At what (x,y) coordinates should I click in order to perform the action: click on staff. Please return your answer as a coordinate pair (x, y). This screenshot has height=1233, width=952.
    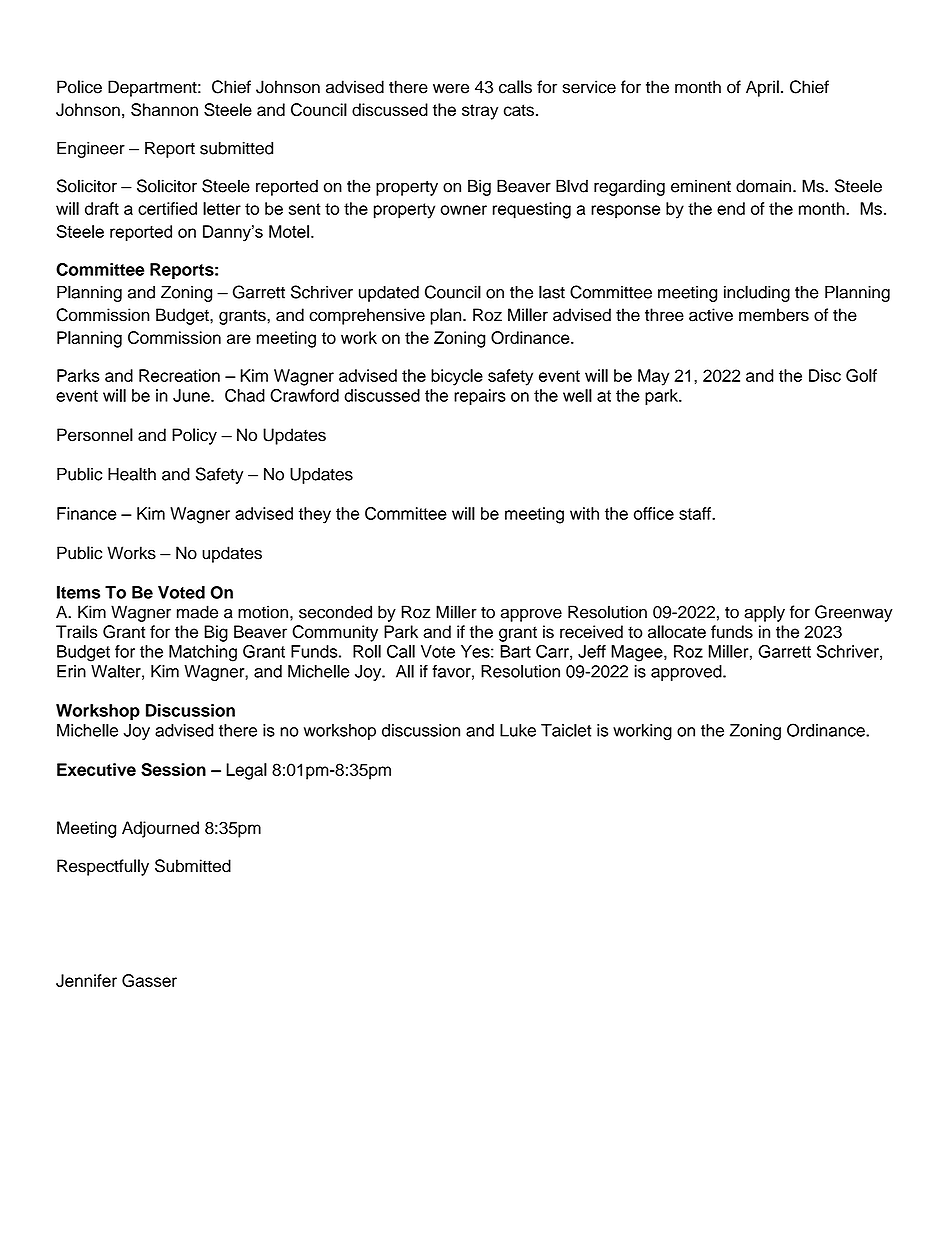
    Looking at the image, I should click on (696, 513).
